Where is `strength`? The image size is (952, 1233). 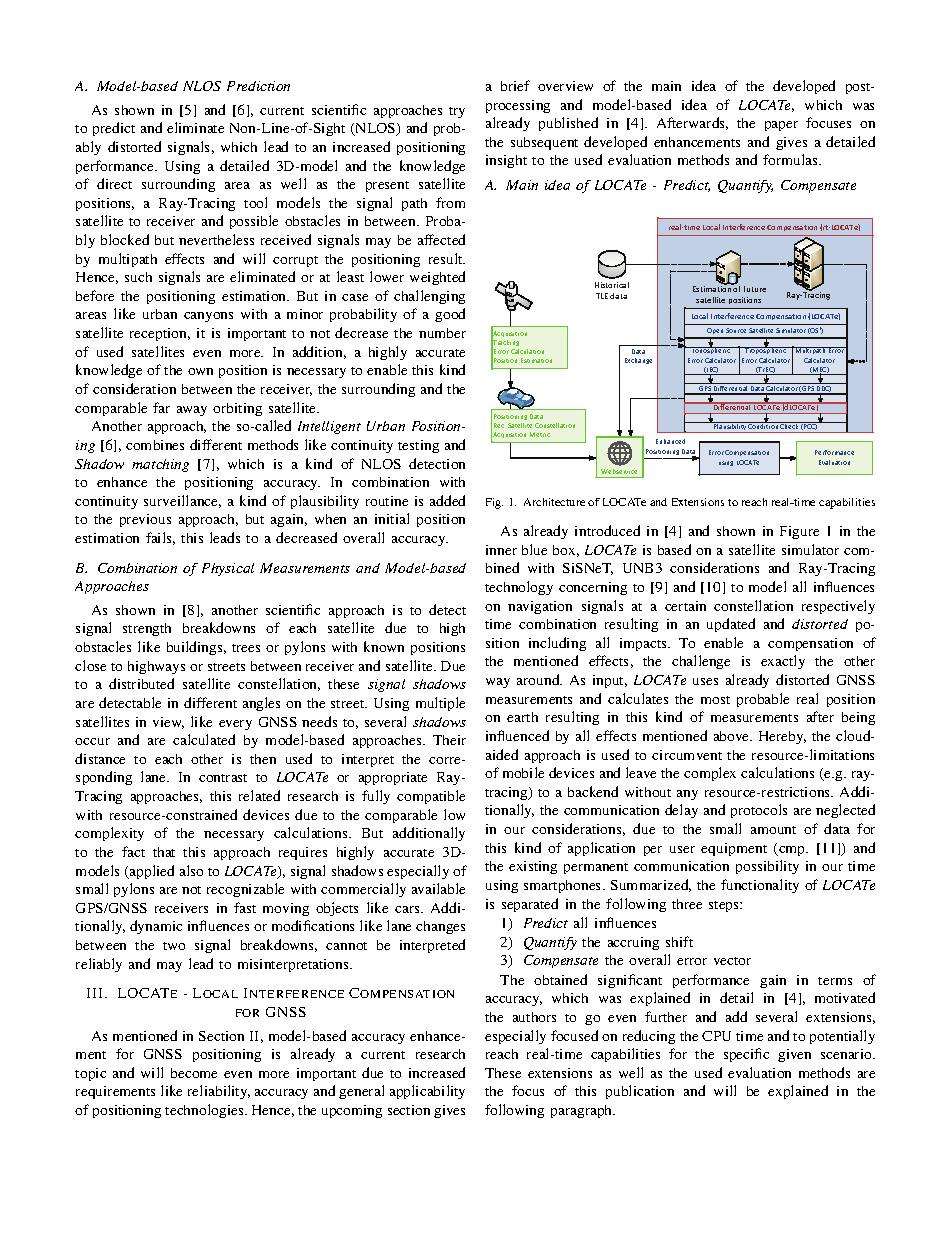 strength is located at coordinates (147, 629).
